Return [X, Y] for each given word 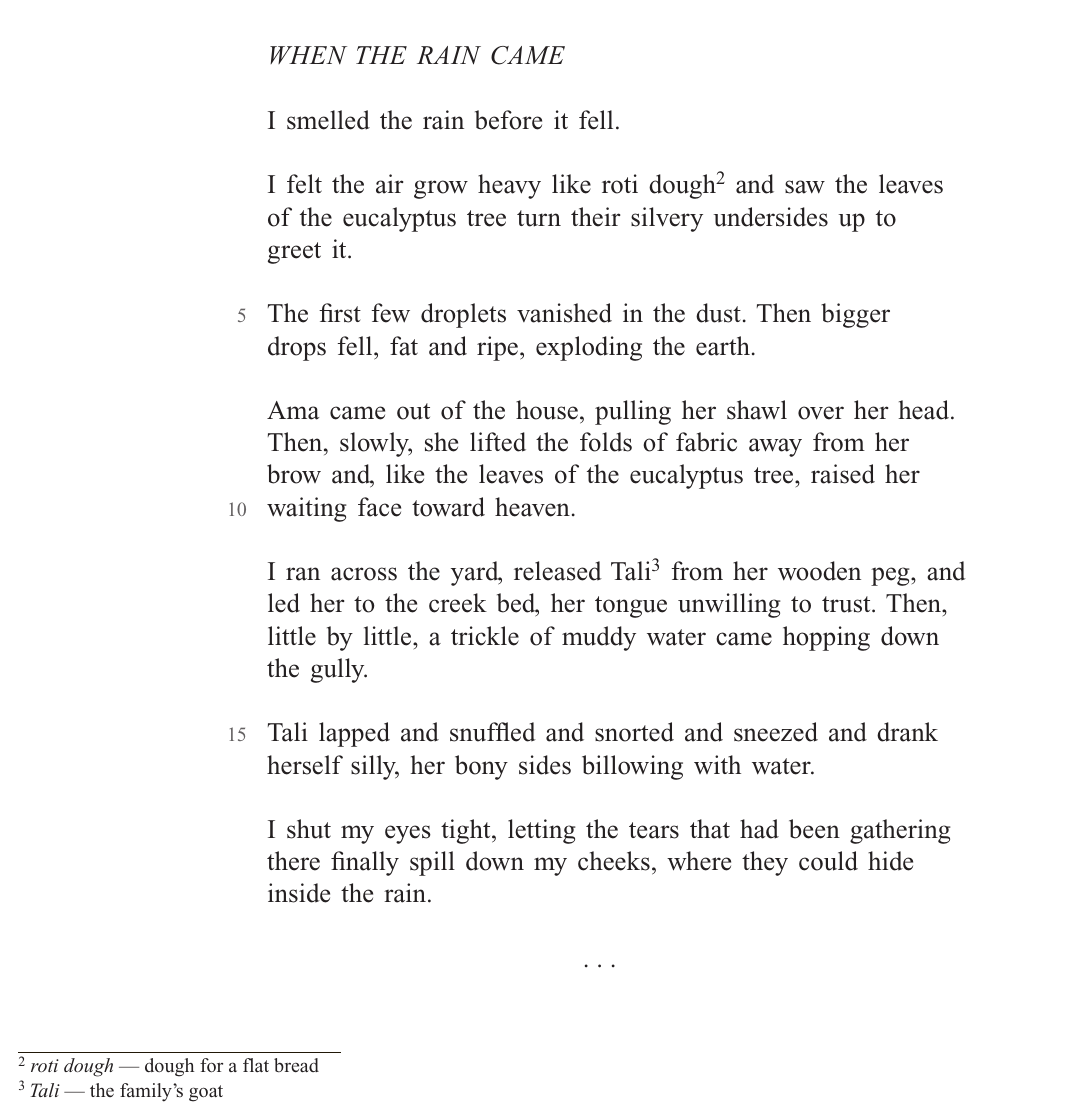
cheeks [614, 861]
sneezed [776, 732]
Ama [293, 410]
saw [805, 187]
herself [305, 765]
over [821, 413]
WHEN [308, 55]
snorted [634, 732]
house [547, 410]
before [508, 120]
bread [296, 1065]
